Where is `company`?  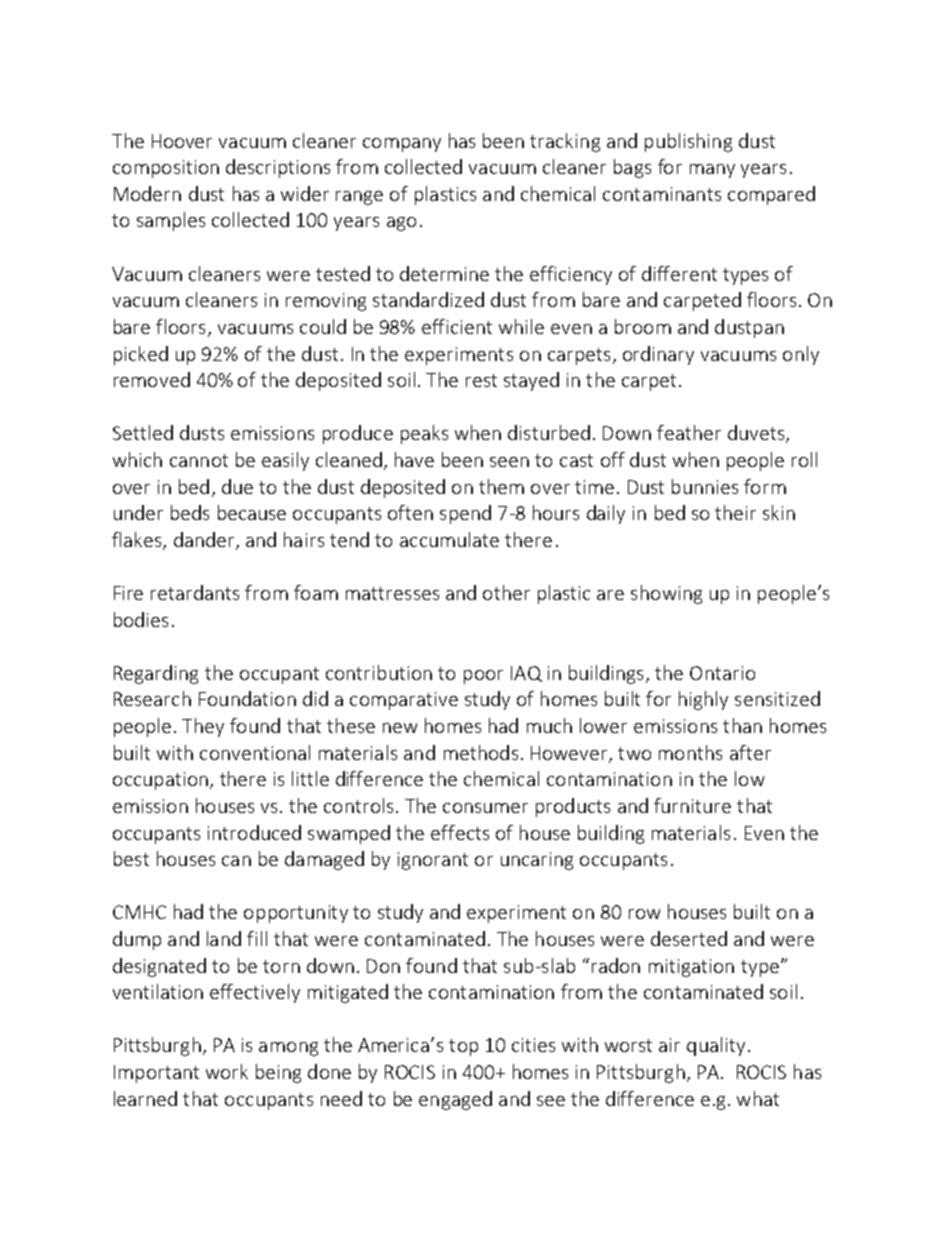 company is located at coordinates (402, 145).
